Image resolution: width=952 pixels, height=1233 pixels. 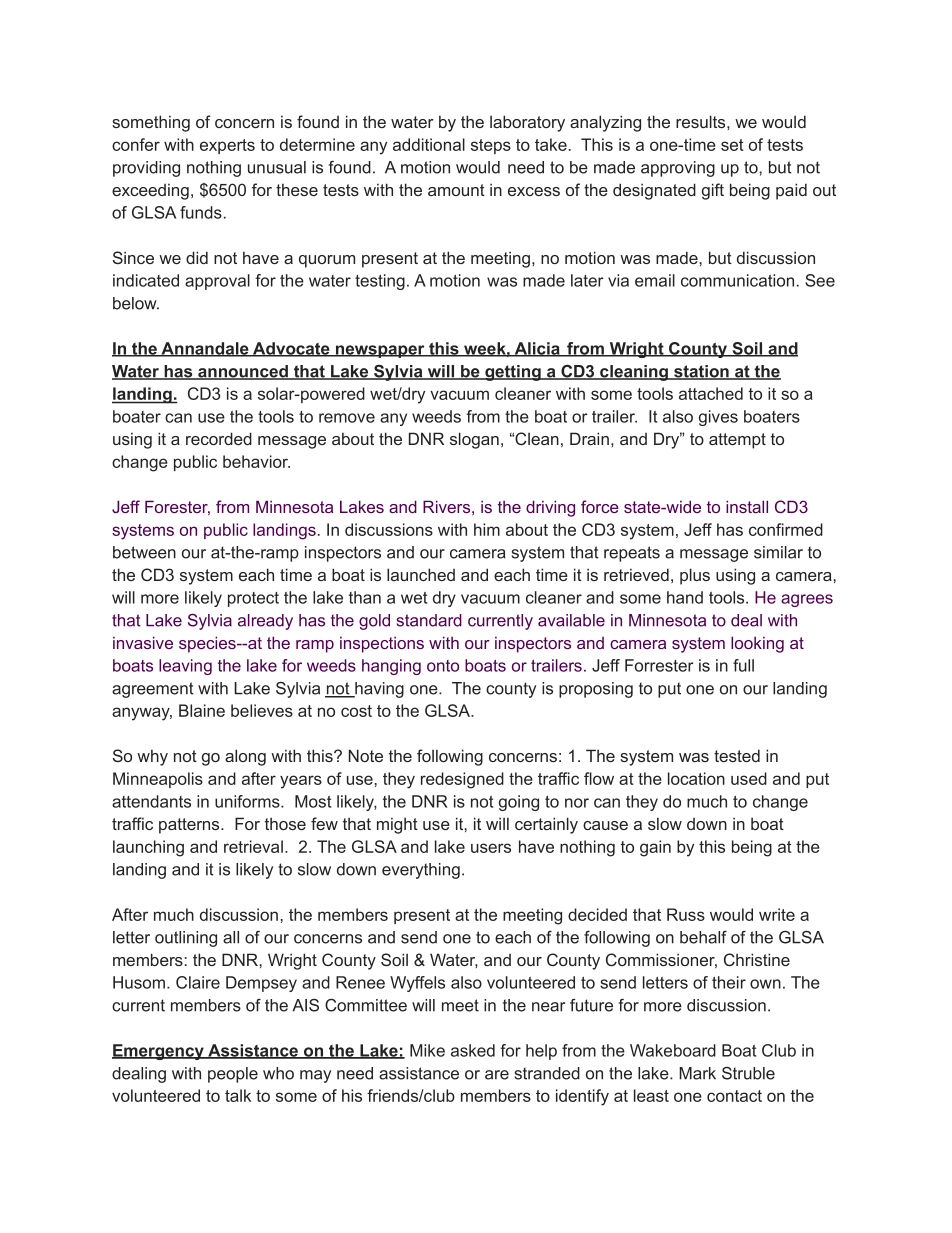 What do you see at coordinates (757, 644) in the image?
I see `looking` at bounding box center [757, 644].
